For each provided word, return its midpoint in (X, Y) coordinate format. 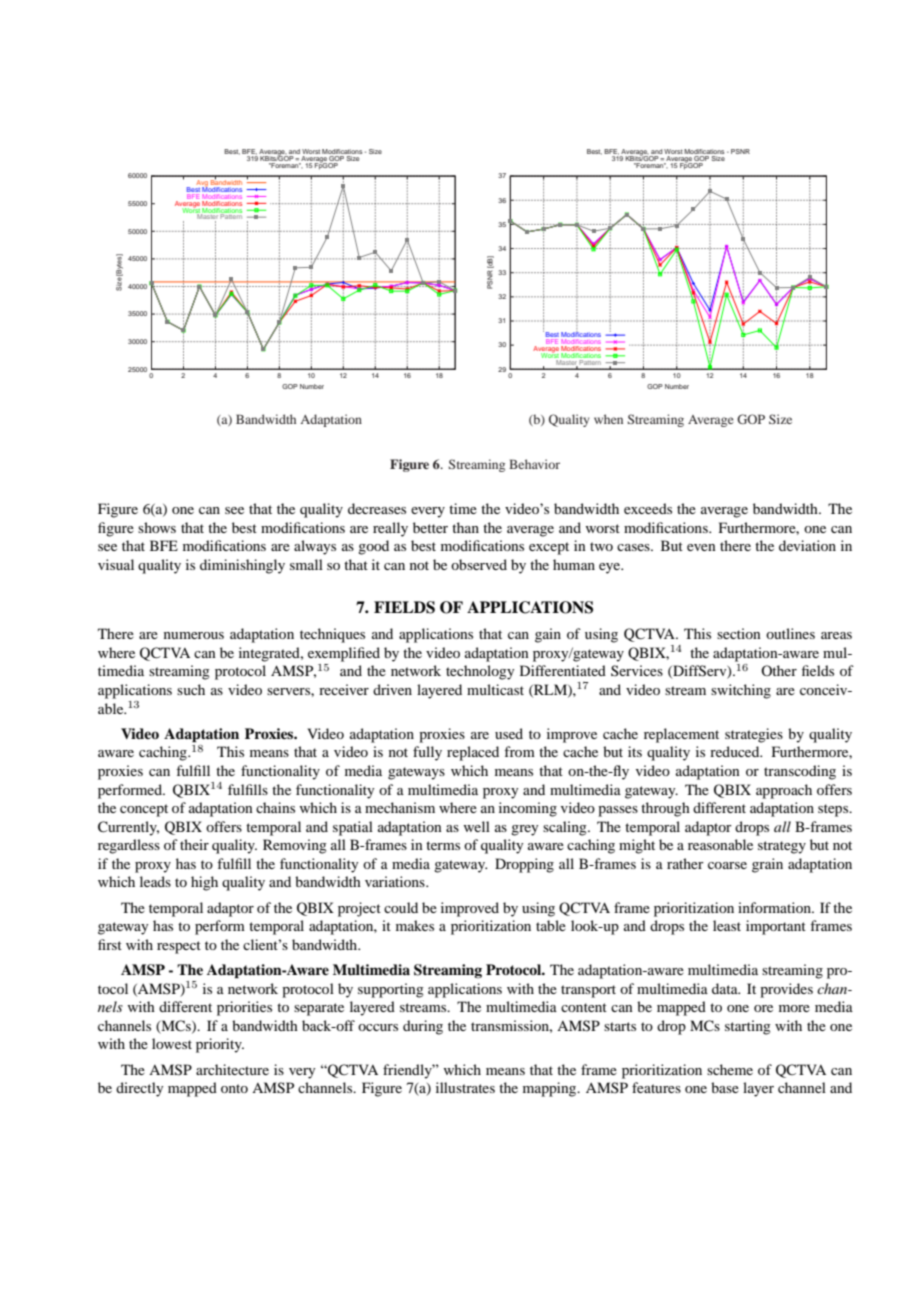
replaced (473, 753)
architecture (232, 1069)
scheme (730, 1069)
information (775, 907)
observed (479, 564)
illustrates (465, 1087)
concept (144, 810)
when (608, 419)
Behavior (534, 464)
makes (415, 925)
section (739, 633)
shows (157, 527)
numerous (194, 635)
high (204, 883)
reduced (736, 751)
